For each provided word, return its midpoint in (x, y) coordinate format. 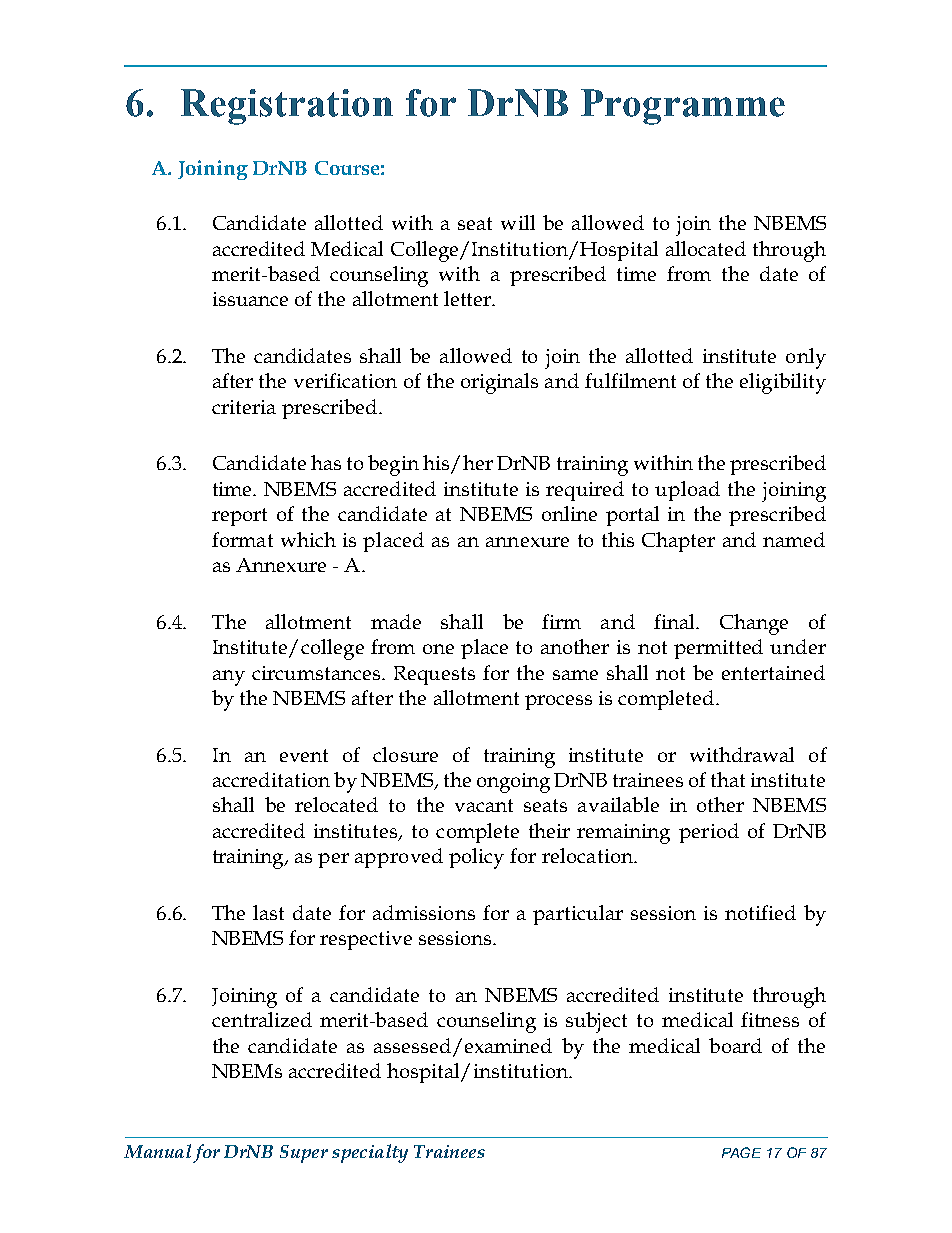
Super (304, 1154)
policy (476, 858)
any (229, 678)
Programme (683, 107)
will (518, 222)
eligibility (783, 383)
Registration (287, 107)
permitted (718, 649)
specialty (370, 1153)
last (268, 912)
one (438, 649)
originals (499, 383)
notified (760, 912)
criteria (244, 407)
